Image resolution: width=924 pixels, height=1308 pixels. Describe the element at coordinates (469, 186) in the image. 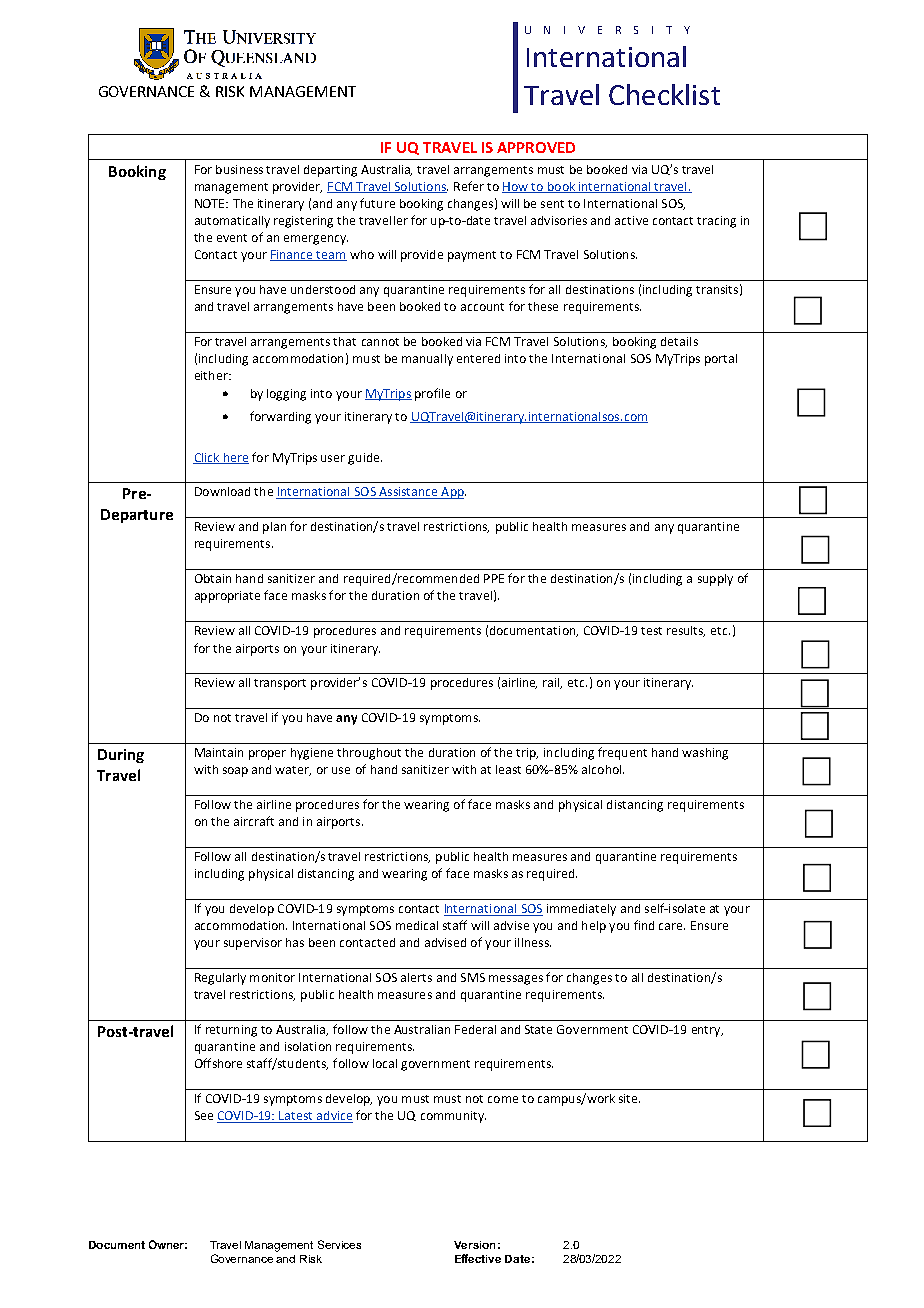

I see `Refer` at that location.
